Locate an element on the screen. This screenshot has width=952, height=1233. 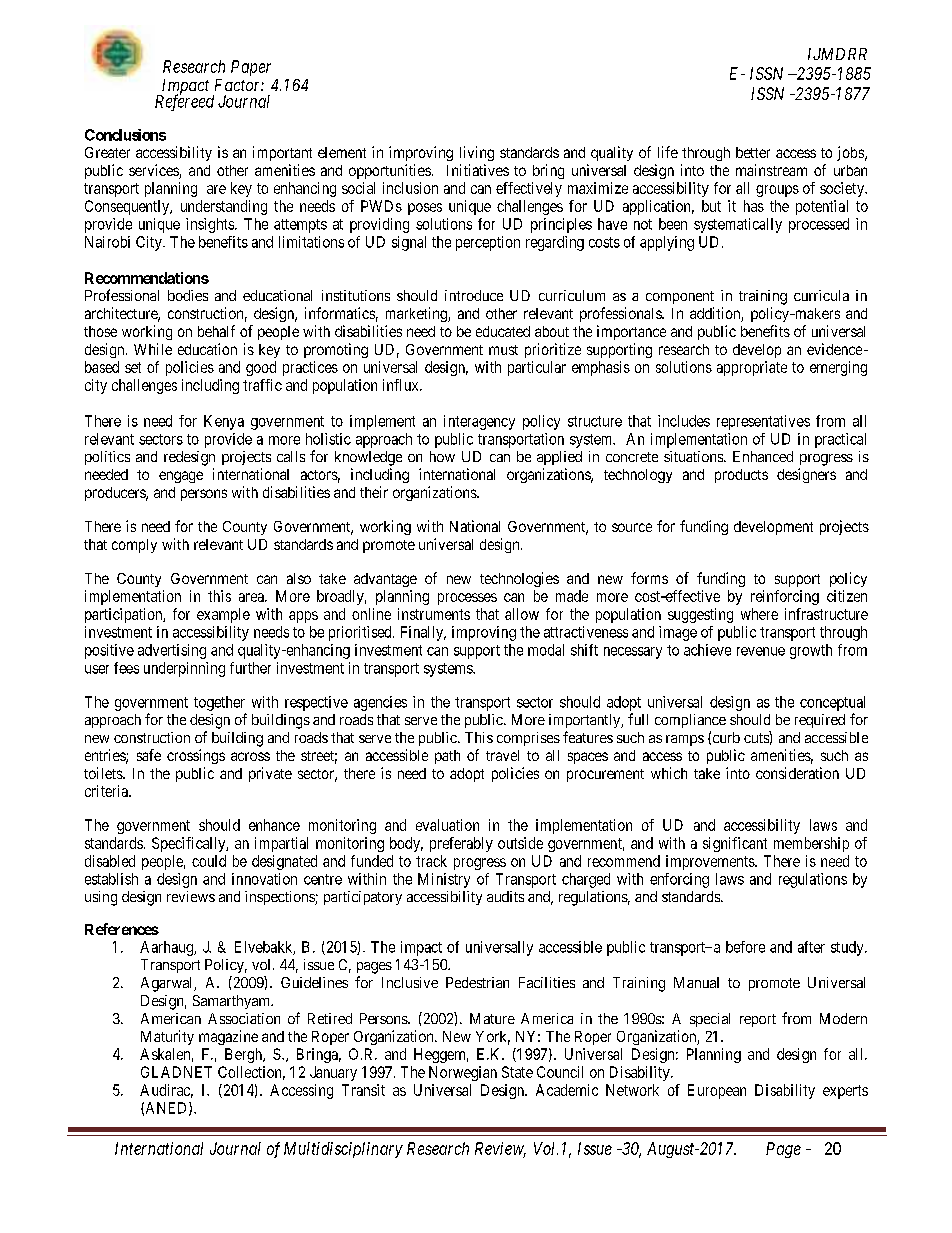
living is located at coordinates (477, 153).
